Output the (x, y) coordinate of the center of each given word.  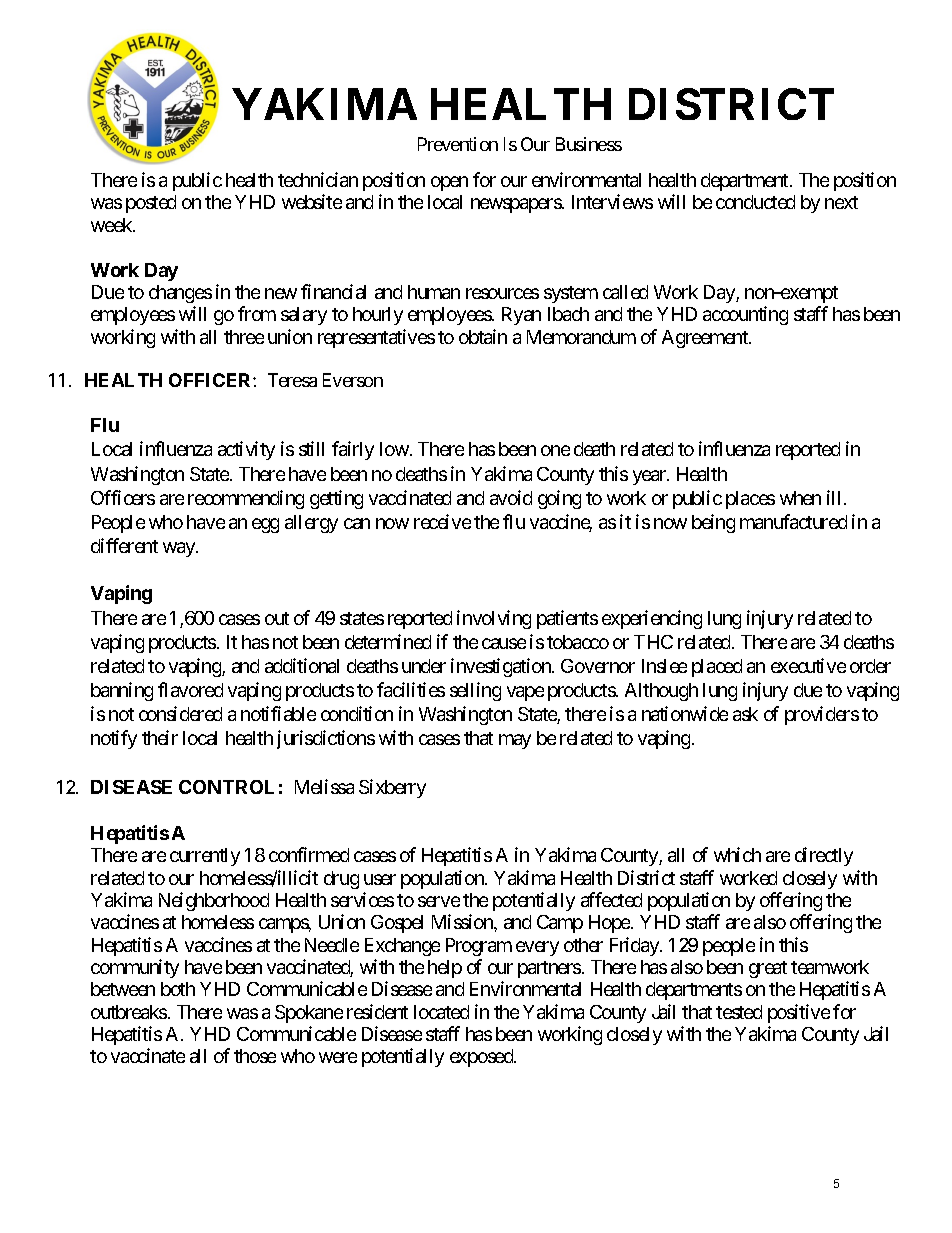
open (449, 183)
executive (808, 665)
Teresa (292, 380)
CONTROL (226, 787)
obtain (483, 336)
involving (494, 619)
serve (439, 901)
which (737, 854)
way (180, 549)
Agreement (706, 339)
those (255, 1056)
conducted (755, 202)
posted (151, 204)
